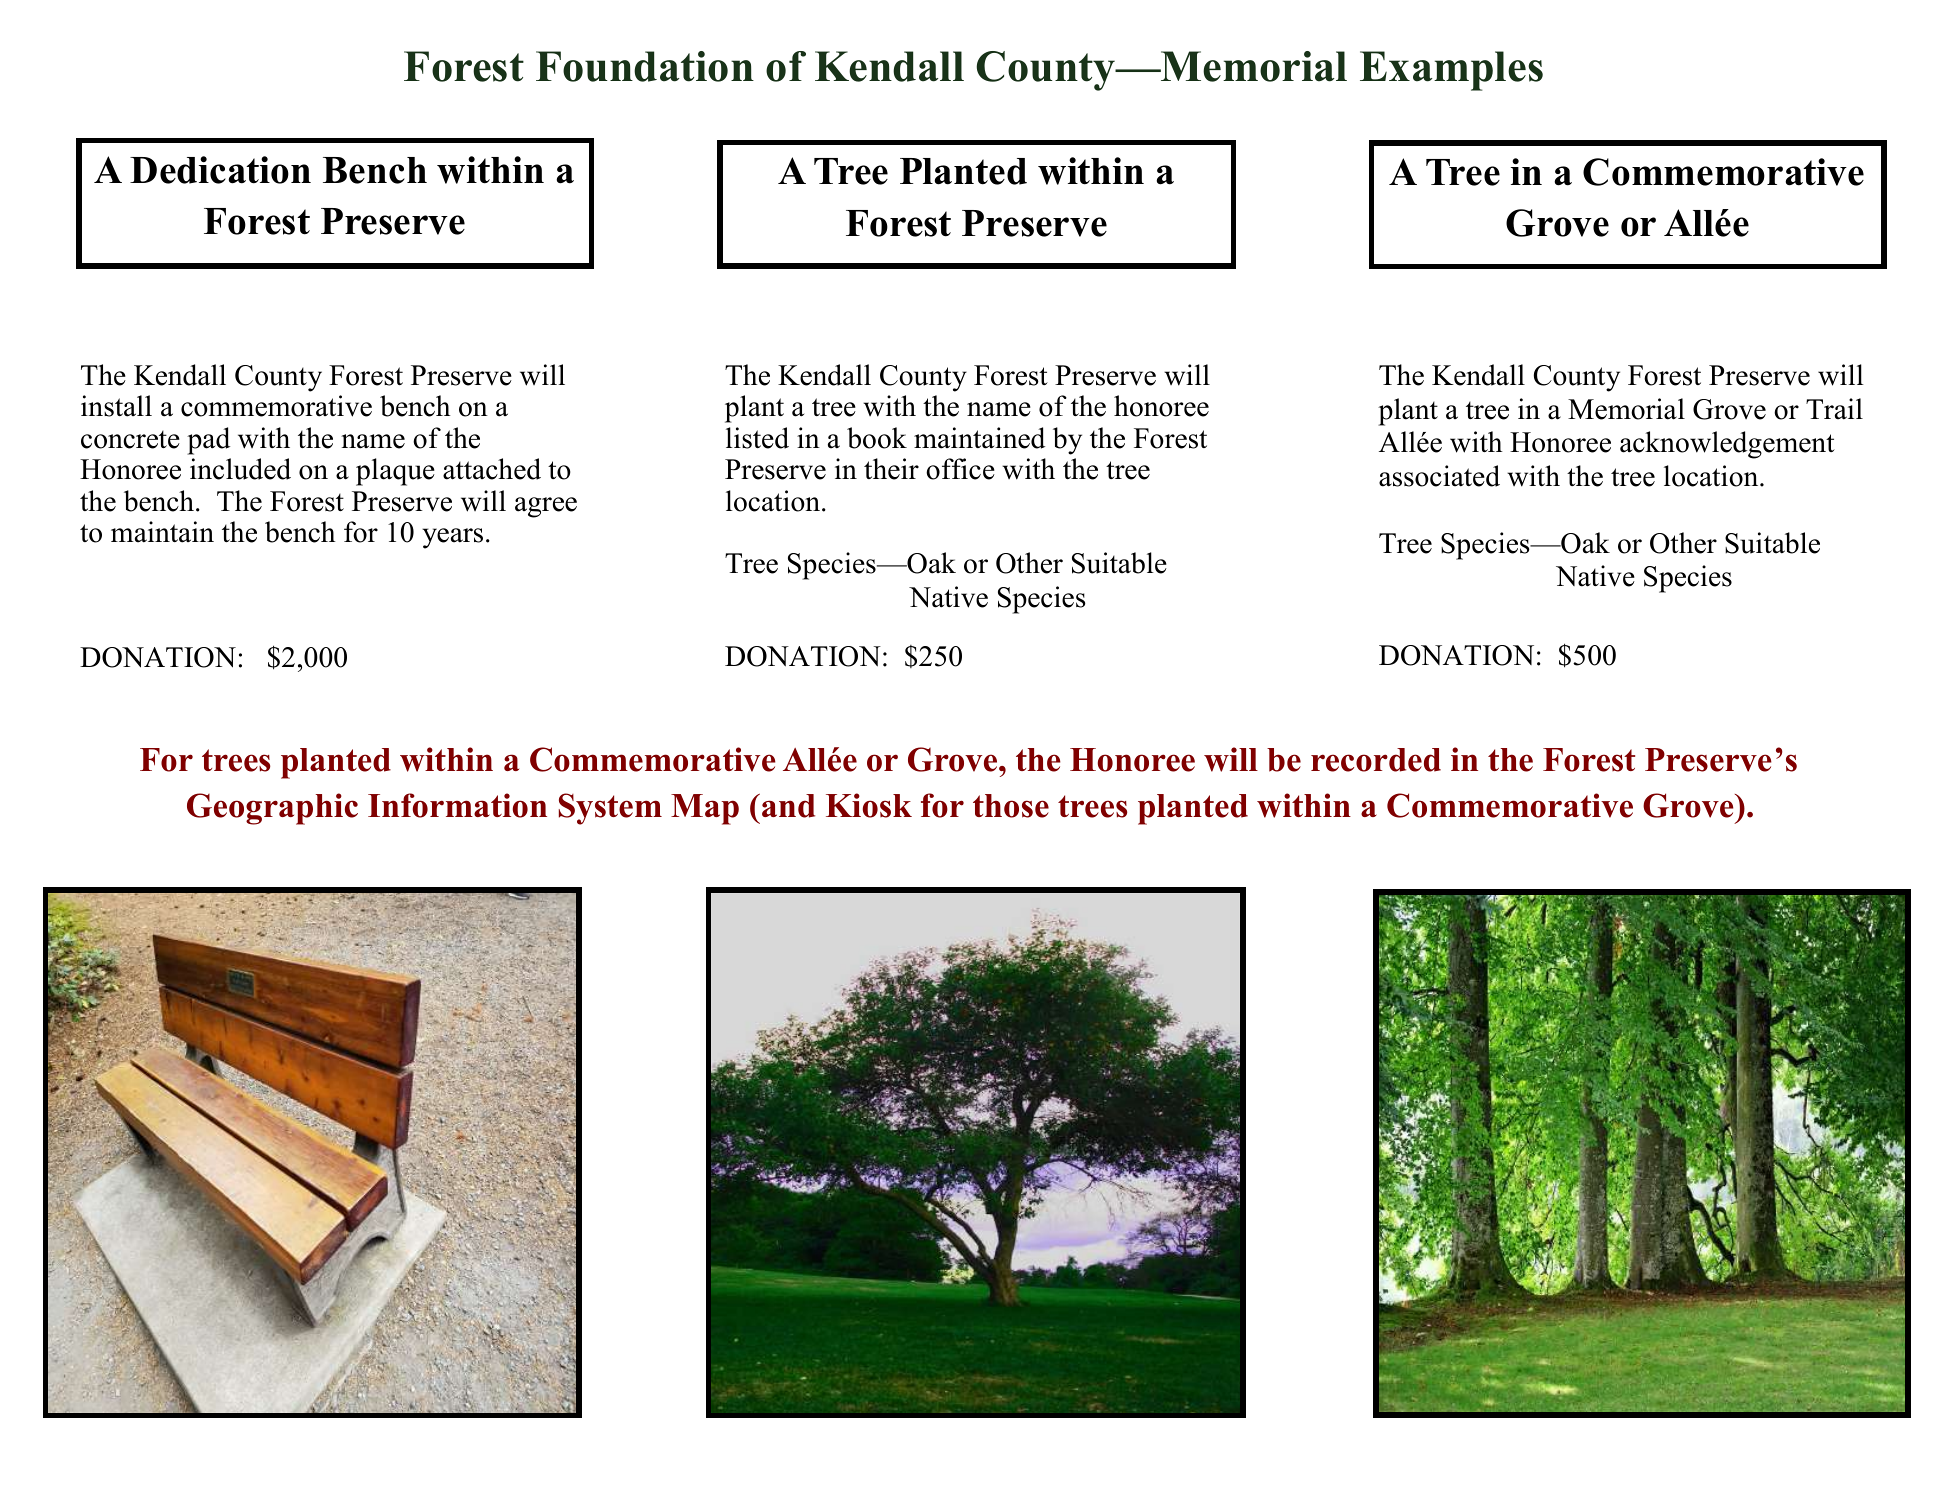  What do you see at coordinates (1439, 476) in the screenshot?
I see `associated` at bounding box center [1439, 476].
